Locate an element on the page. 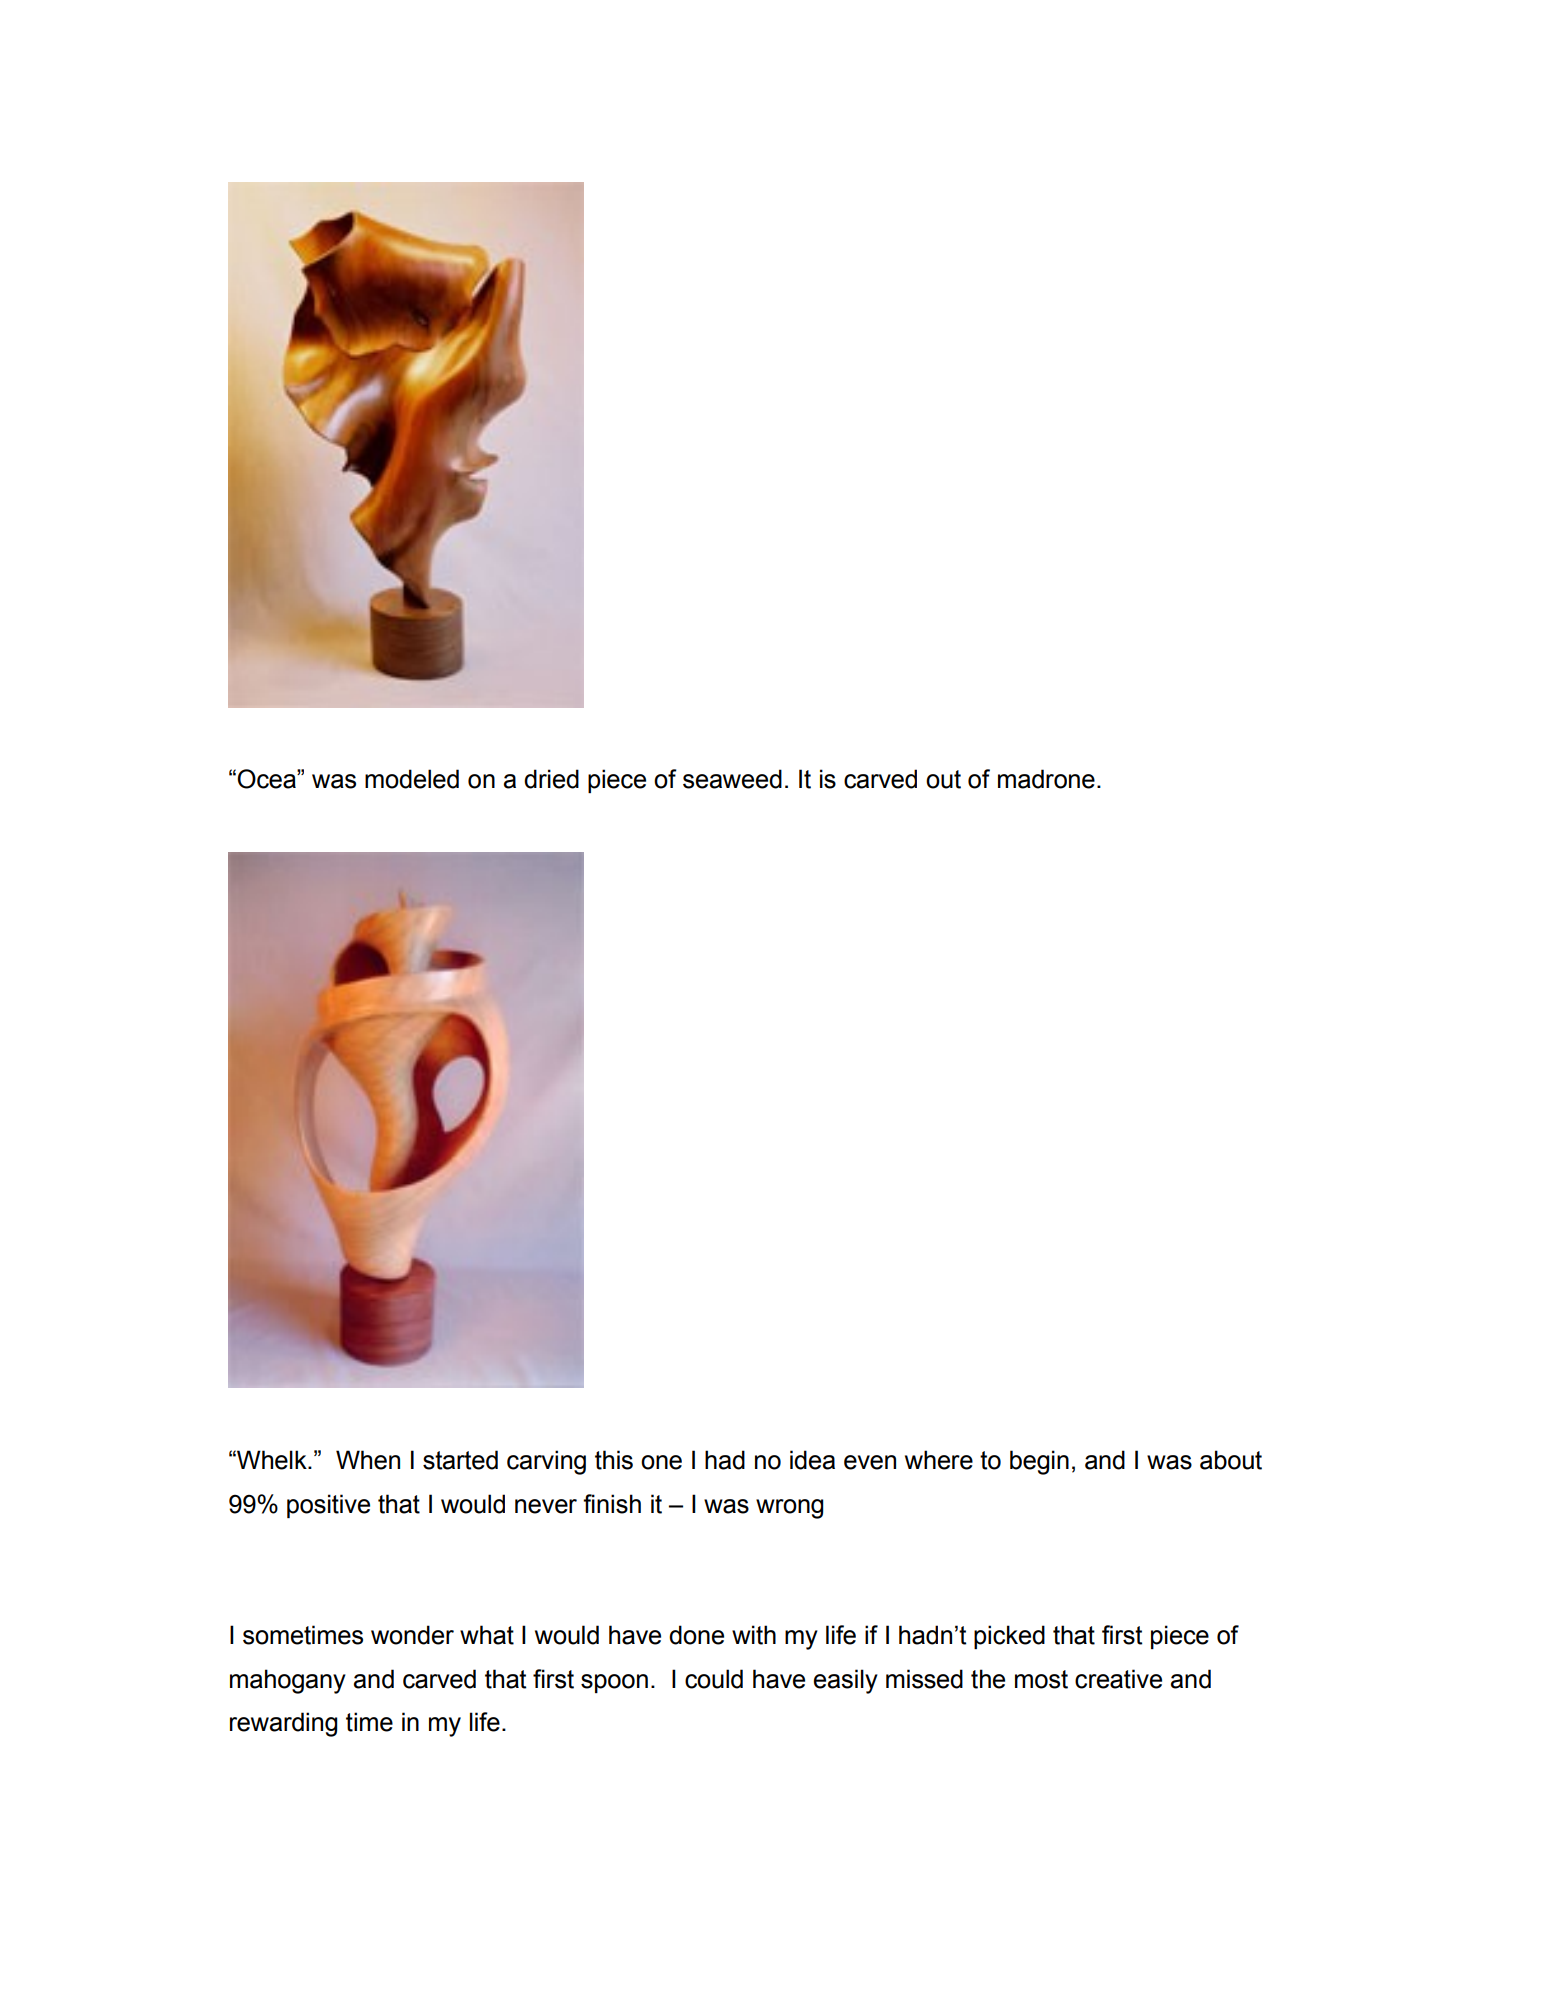  seaweed is located at coordinates (732, 779).
